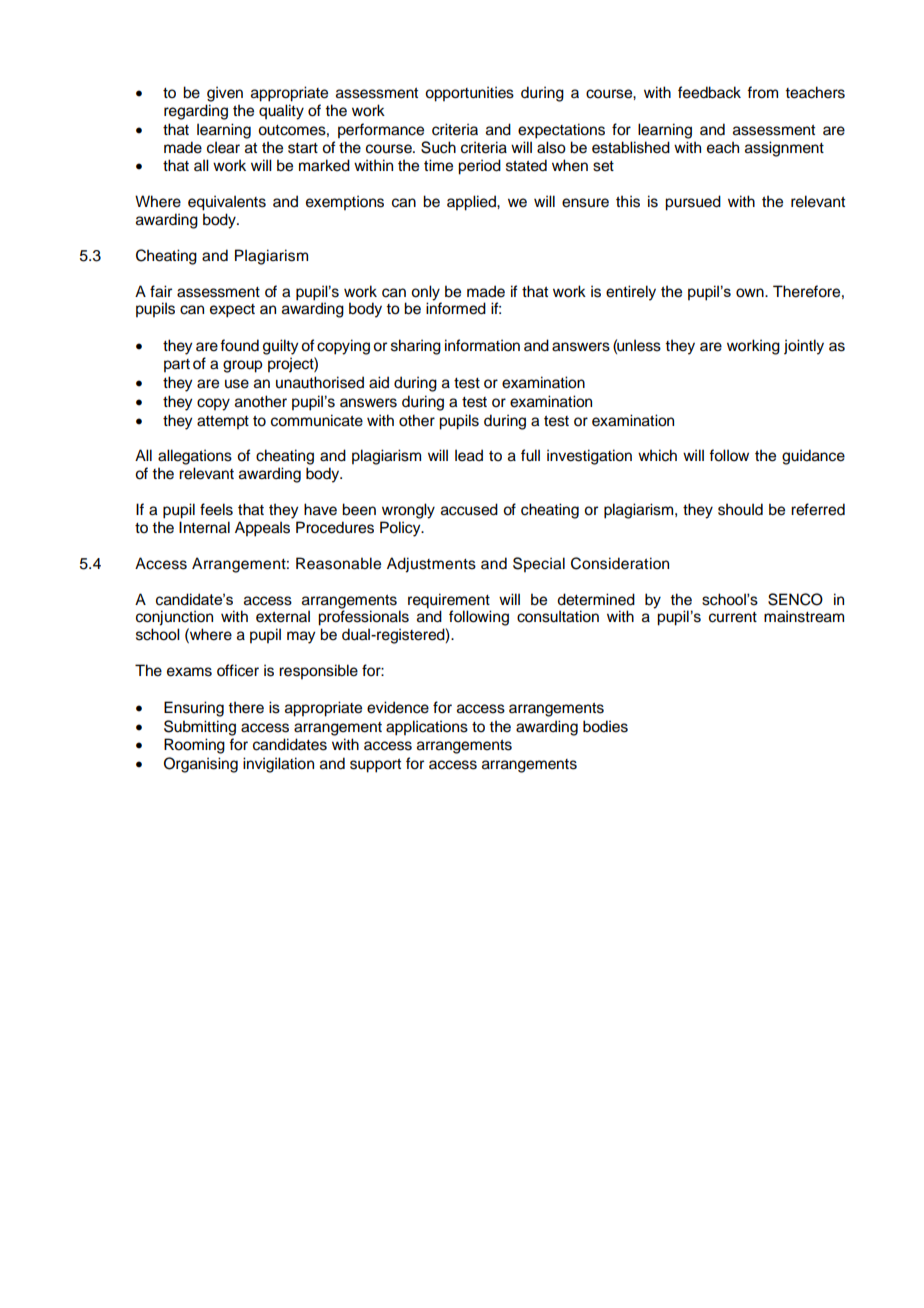 The image size is (924, 1308). Describe the element at coordinates (469, 509) in the screenshot. I see `accused` at that location.
